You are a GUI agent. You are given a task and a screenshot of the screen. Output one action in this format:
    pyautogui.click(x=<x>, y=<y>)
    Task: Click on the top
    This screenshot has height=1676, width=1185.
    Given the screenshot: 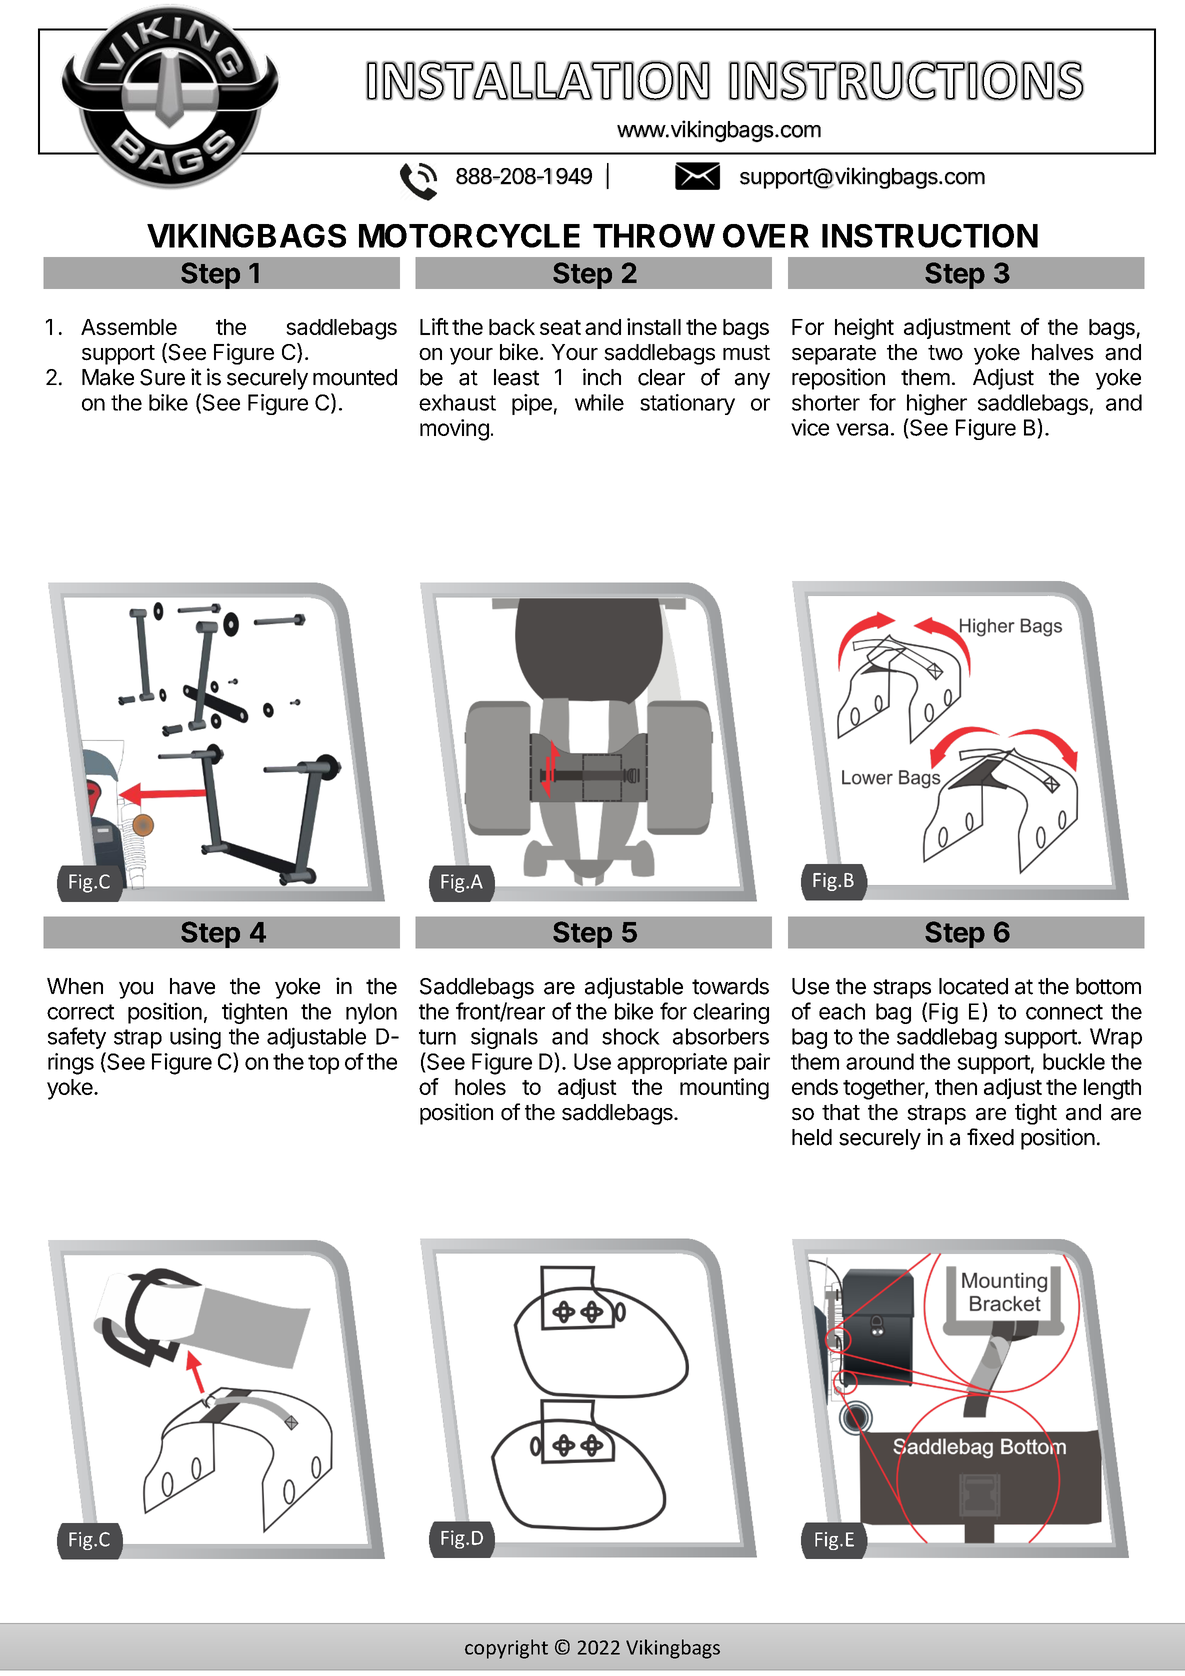 What is the action you would take?
    pyautogui.click(x=323, y=1064)
